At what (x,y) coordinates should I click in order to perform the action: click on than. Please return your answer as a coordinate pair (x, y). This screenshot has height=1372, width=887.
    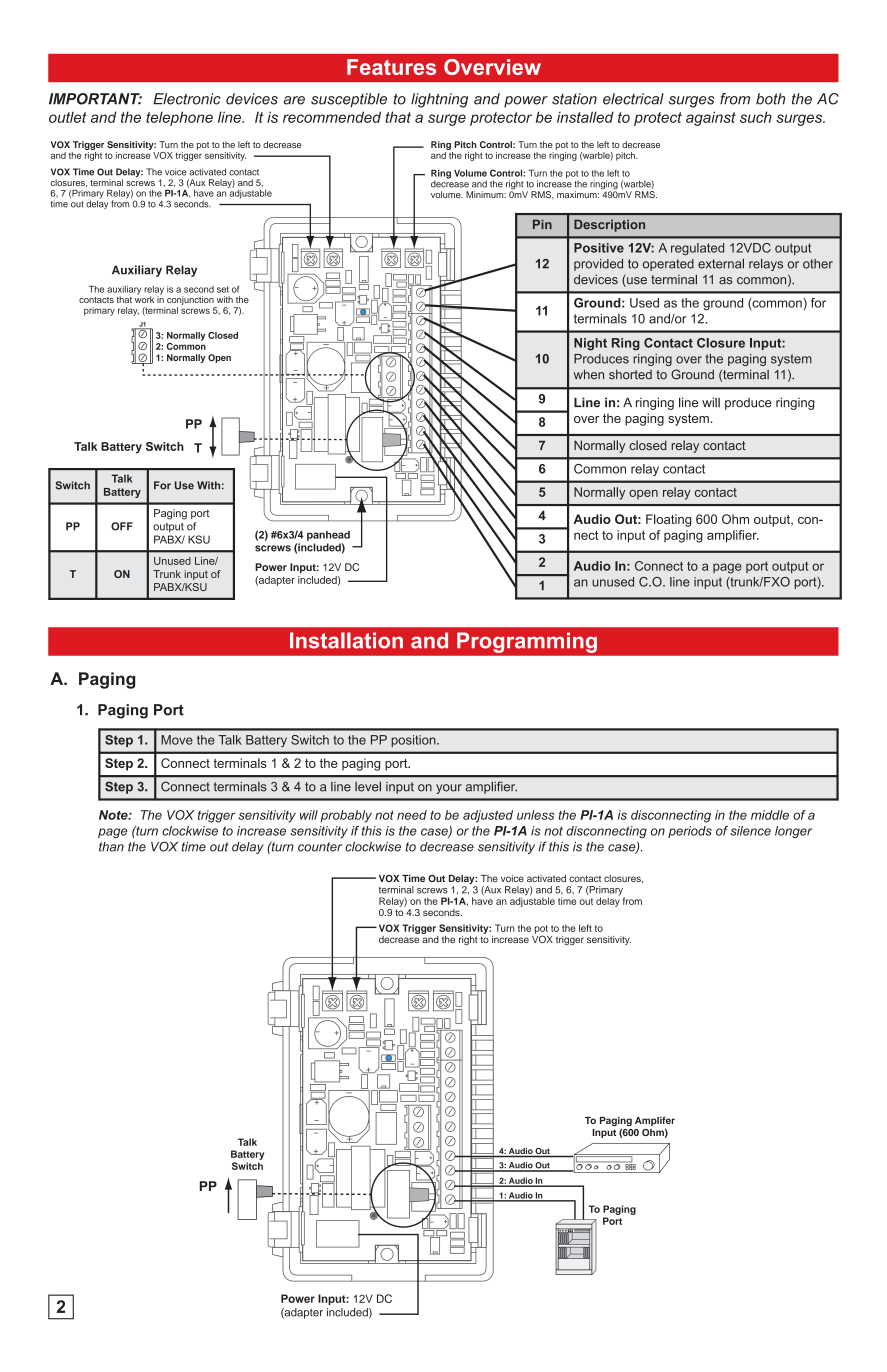
    Looking at the image, I should click on (111, 847).
